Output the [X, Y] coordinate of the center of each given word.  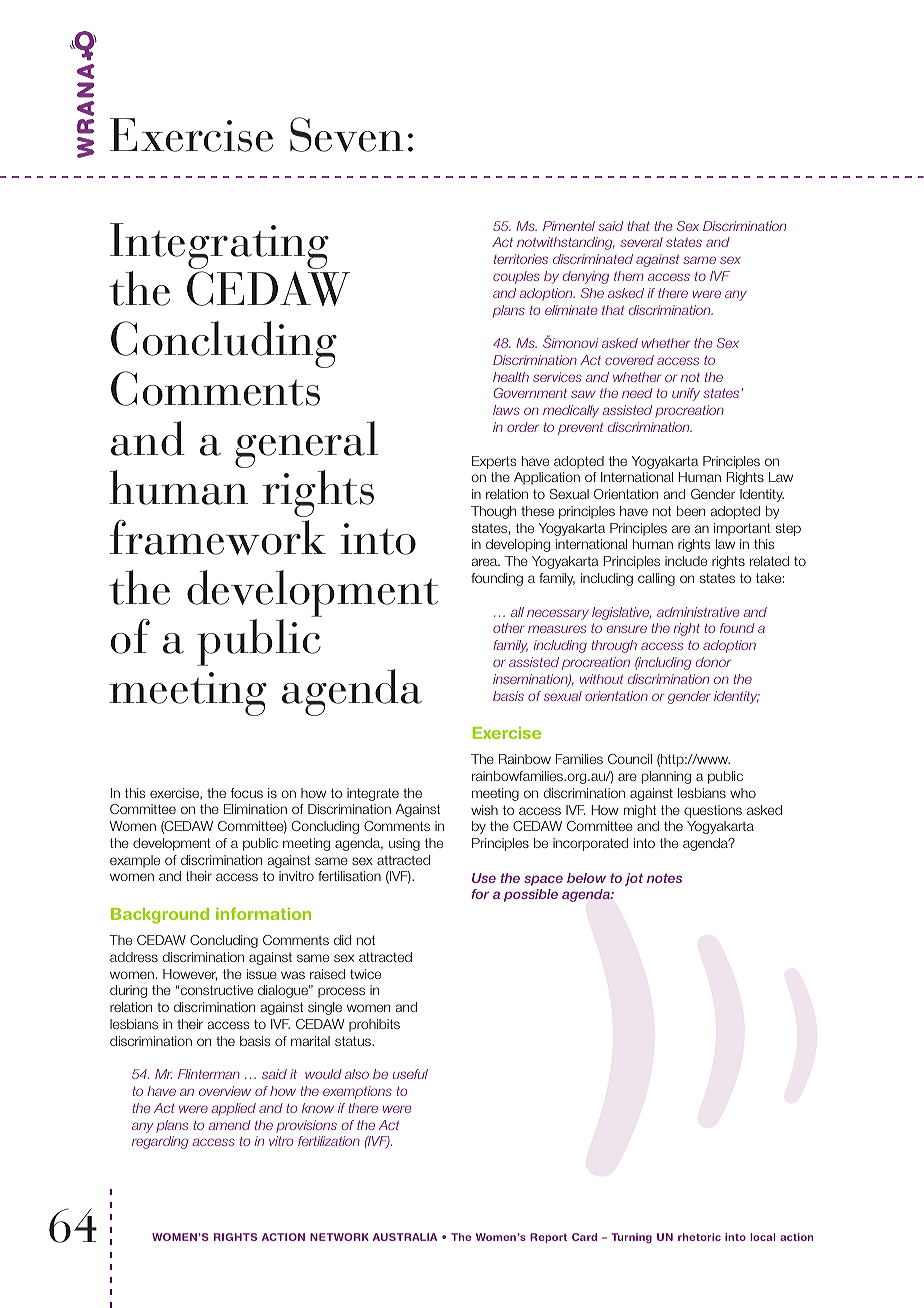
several [641, 242]
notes [664, 878]
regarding [160, 1142]
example [135, 861]
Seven [346, 134]
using [404, 844]
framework [218, 537]
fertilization [329, 1141]
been [691, 511]
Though [493, 512]
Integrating [219, 247]
